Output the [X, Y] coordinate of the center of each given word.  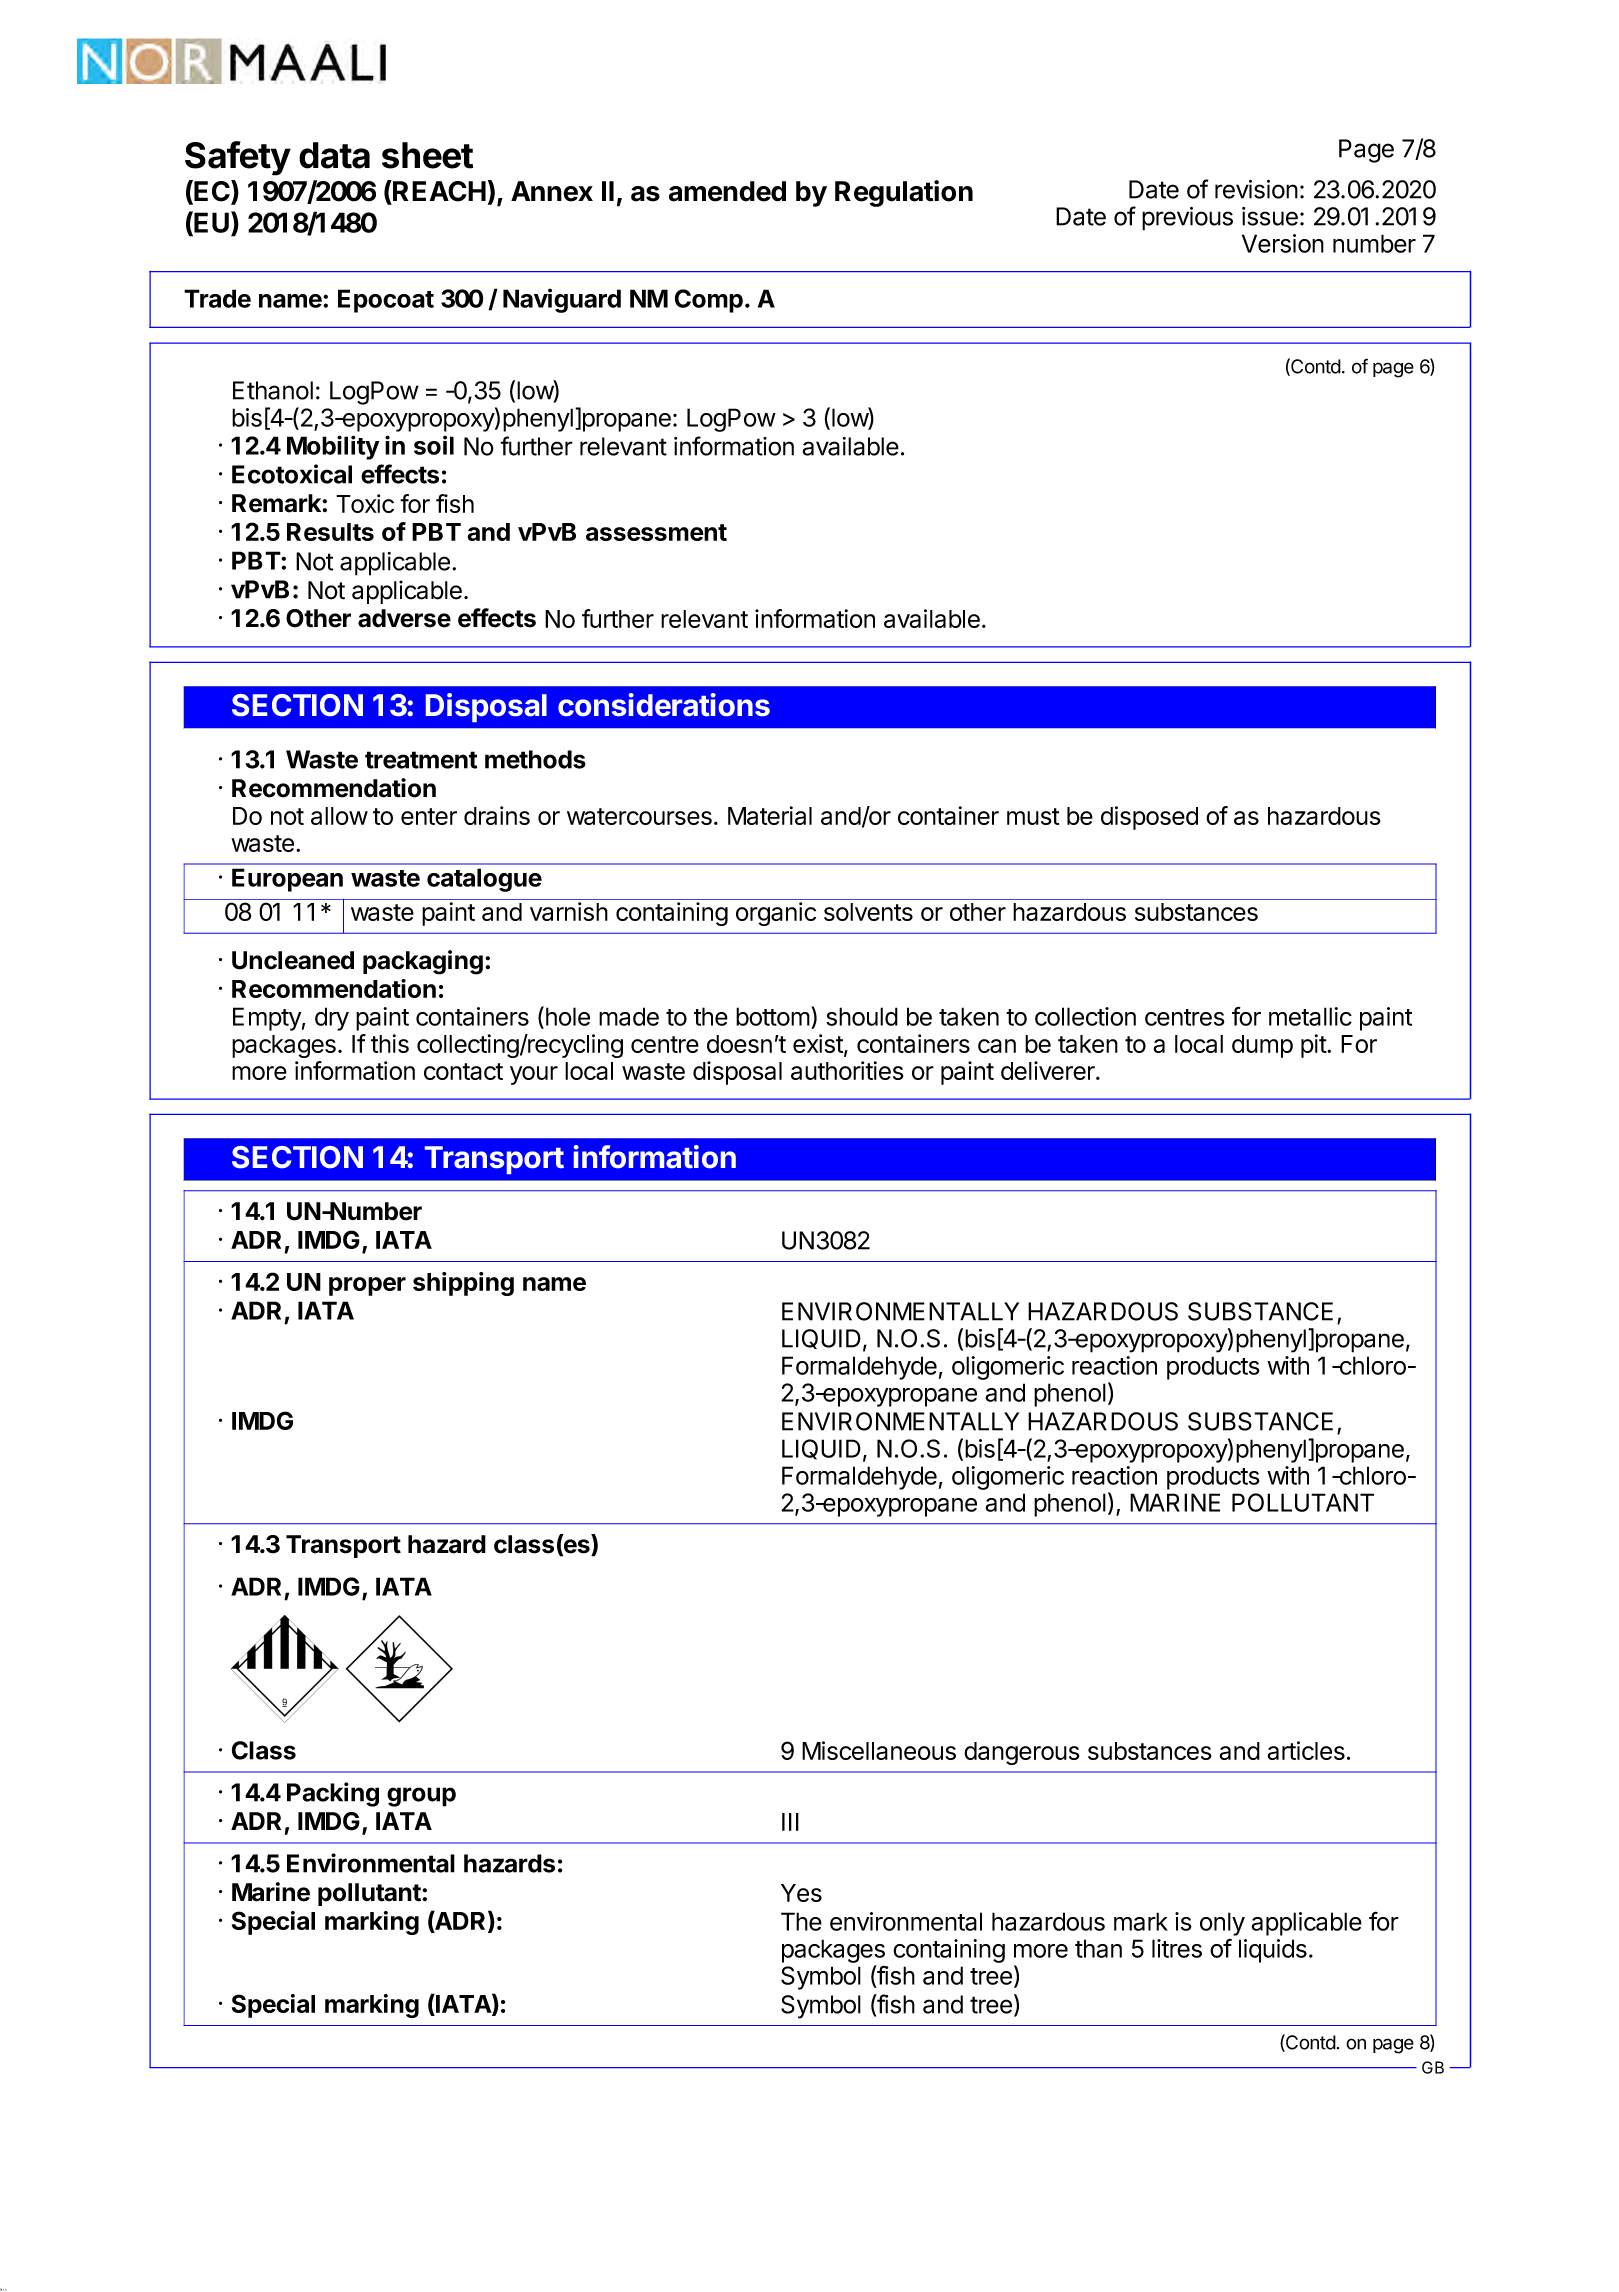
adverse [404, 618]
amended [727, 191]
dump [1262, 1046]
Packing [333, 1794]
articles [1306, 1750]
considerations [664, 704]
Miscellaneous [879, 1750]
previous [1187, 219]
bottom [773, 1016]
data [334, 155]
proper [367, 1286]
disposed [1149, 818]
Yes [801, 1893]
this [390, 1043]
